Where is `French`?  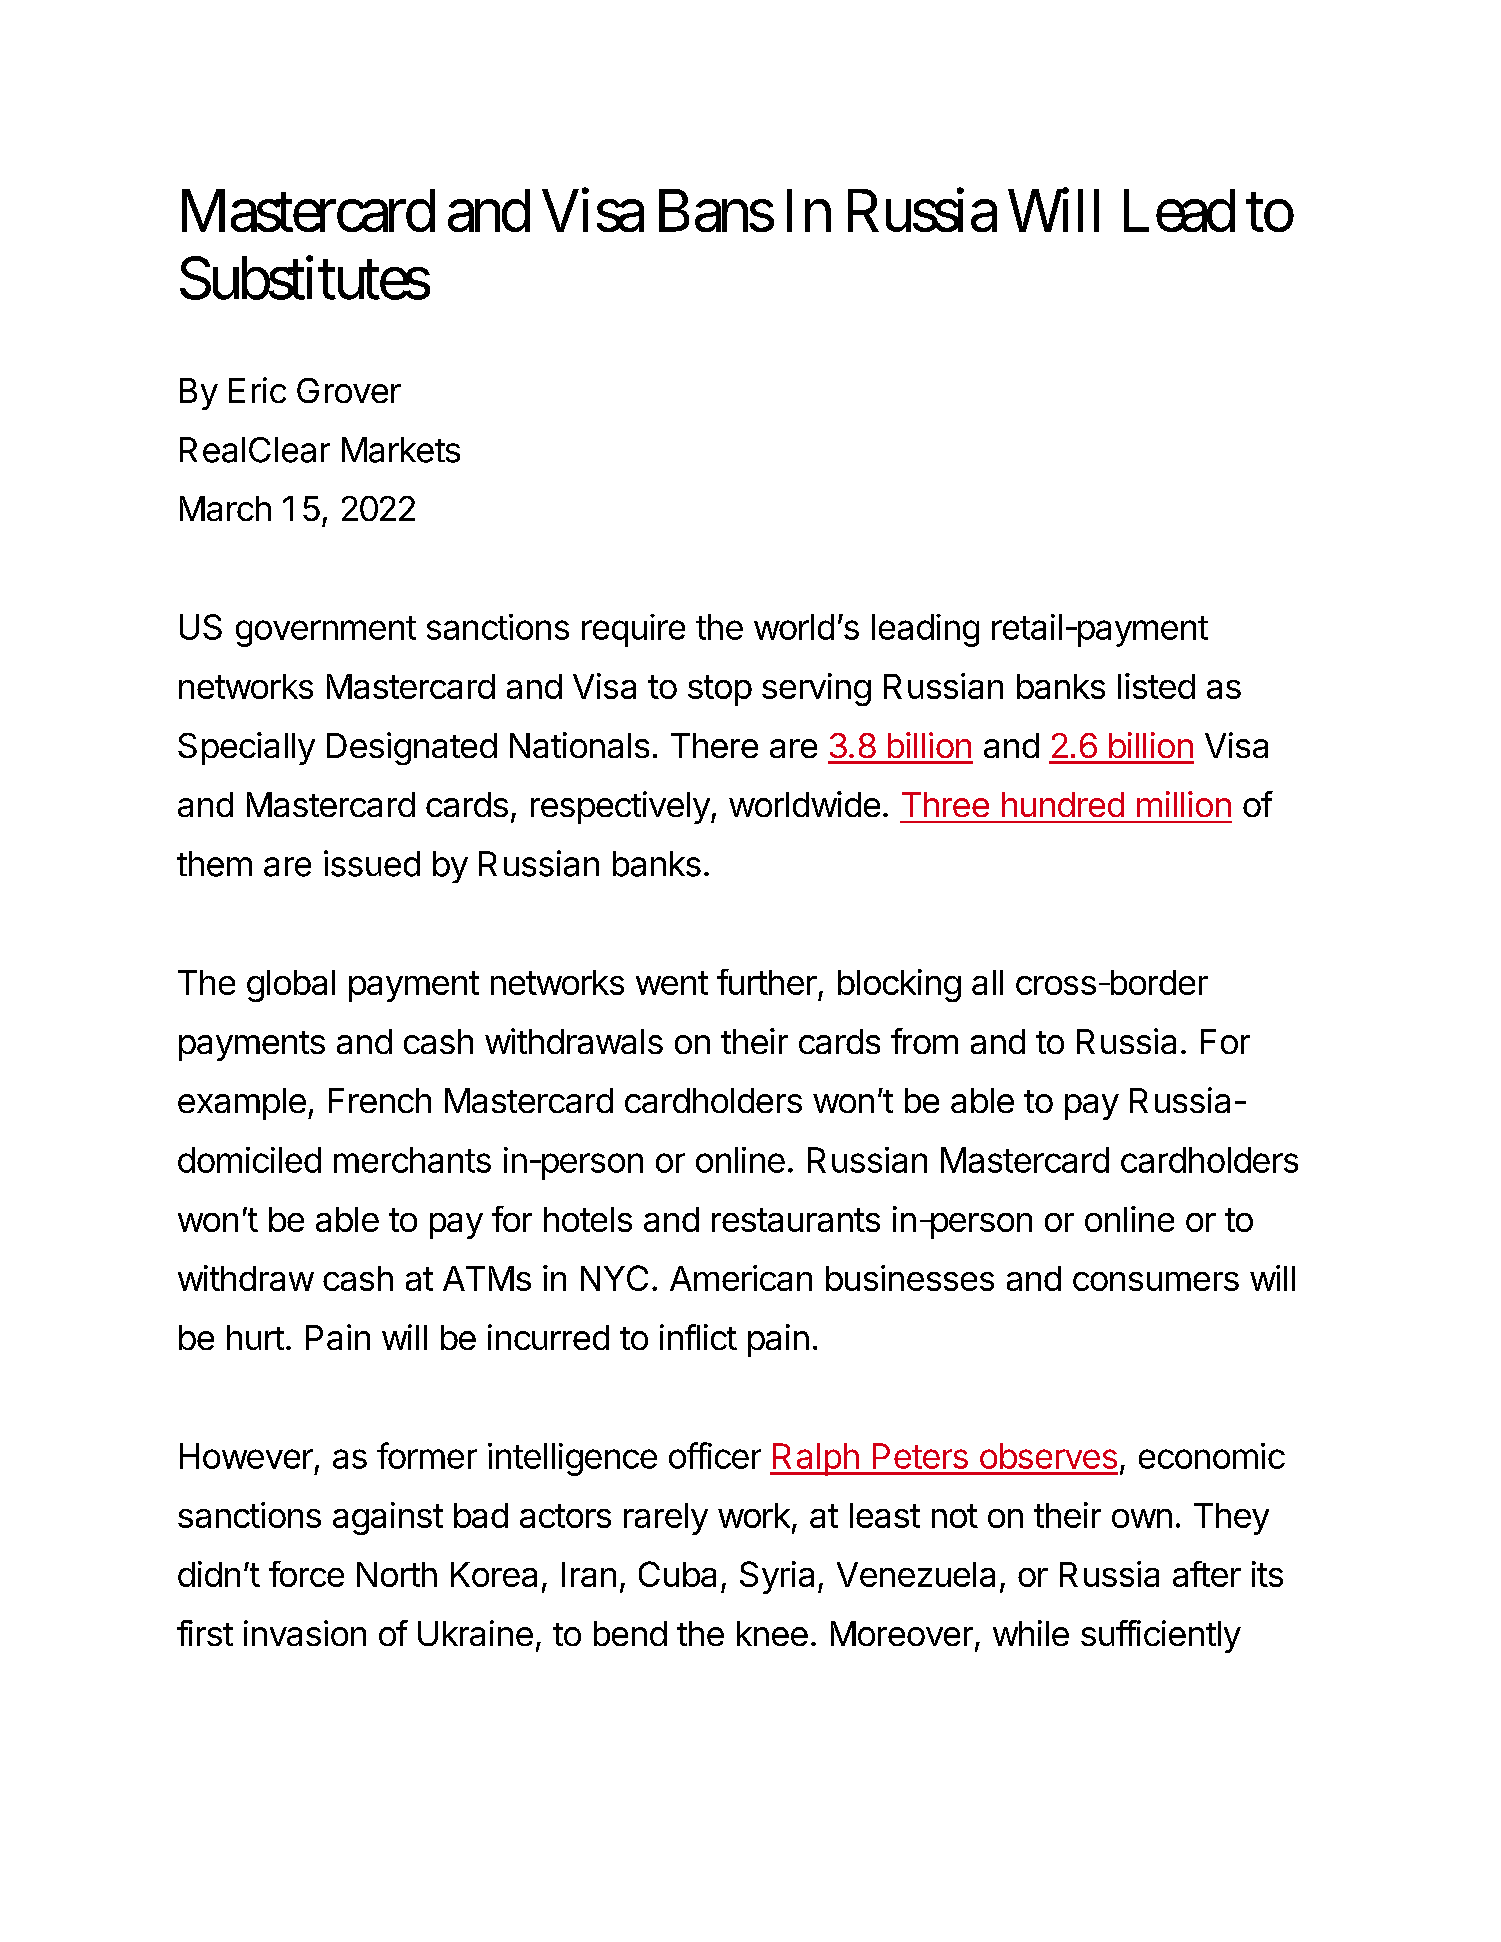 French is located at coordinates (380, 1100).
